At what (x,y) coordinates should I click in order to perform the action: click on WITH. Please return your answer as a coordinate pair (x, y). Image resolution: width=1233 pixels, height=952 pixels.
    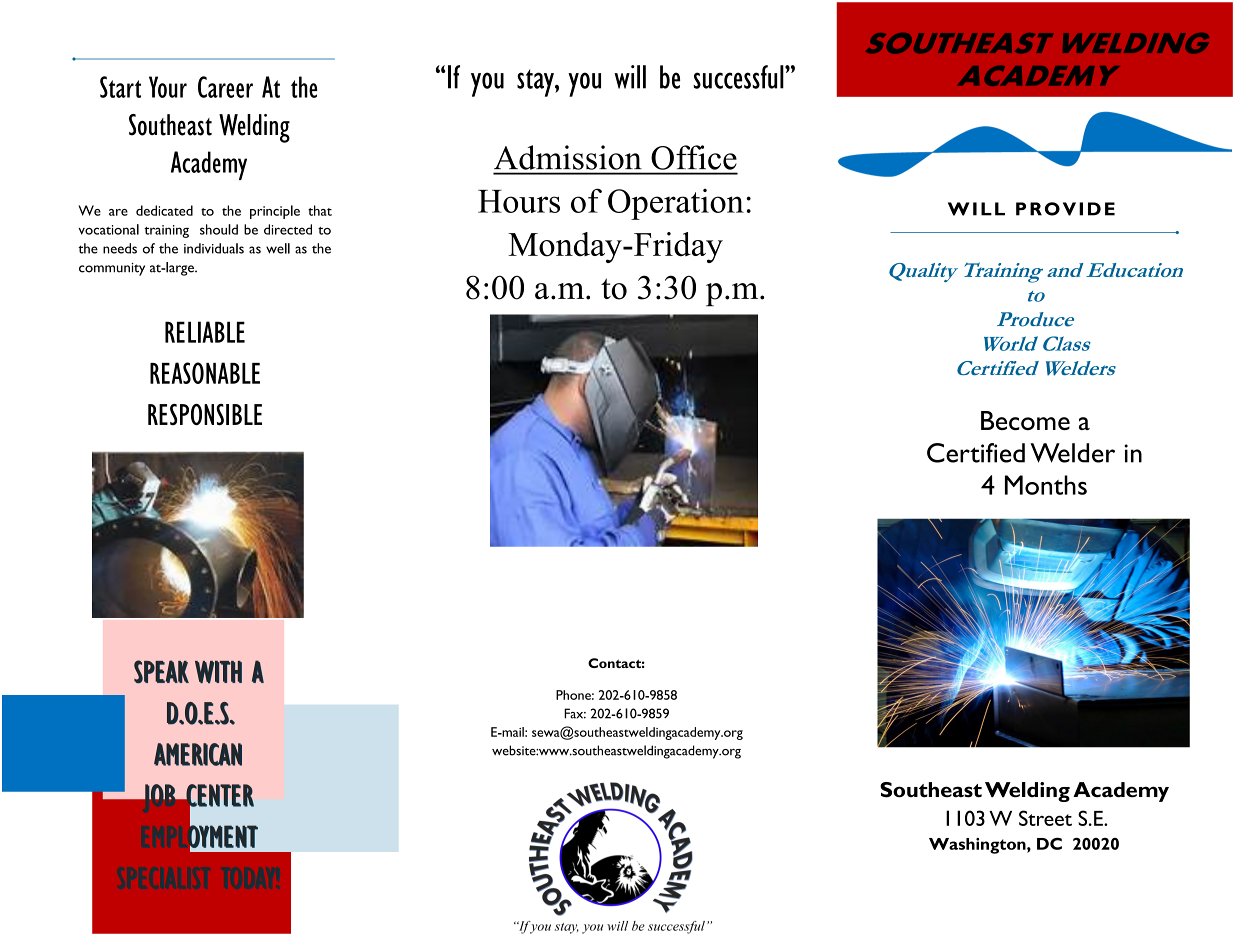
    Looking at the image, I should click on (218, 672).
